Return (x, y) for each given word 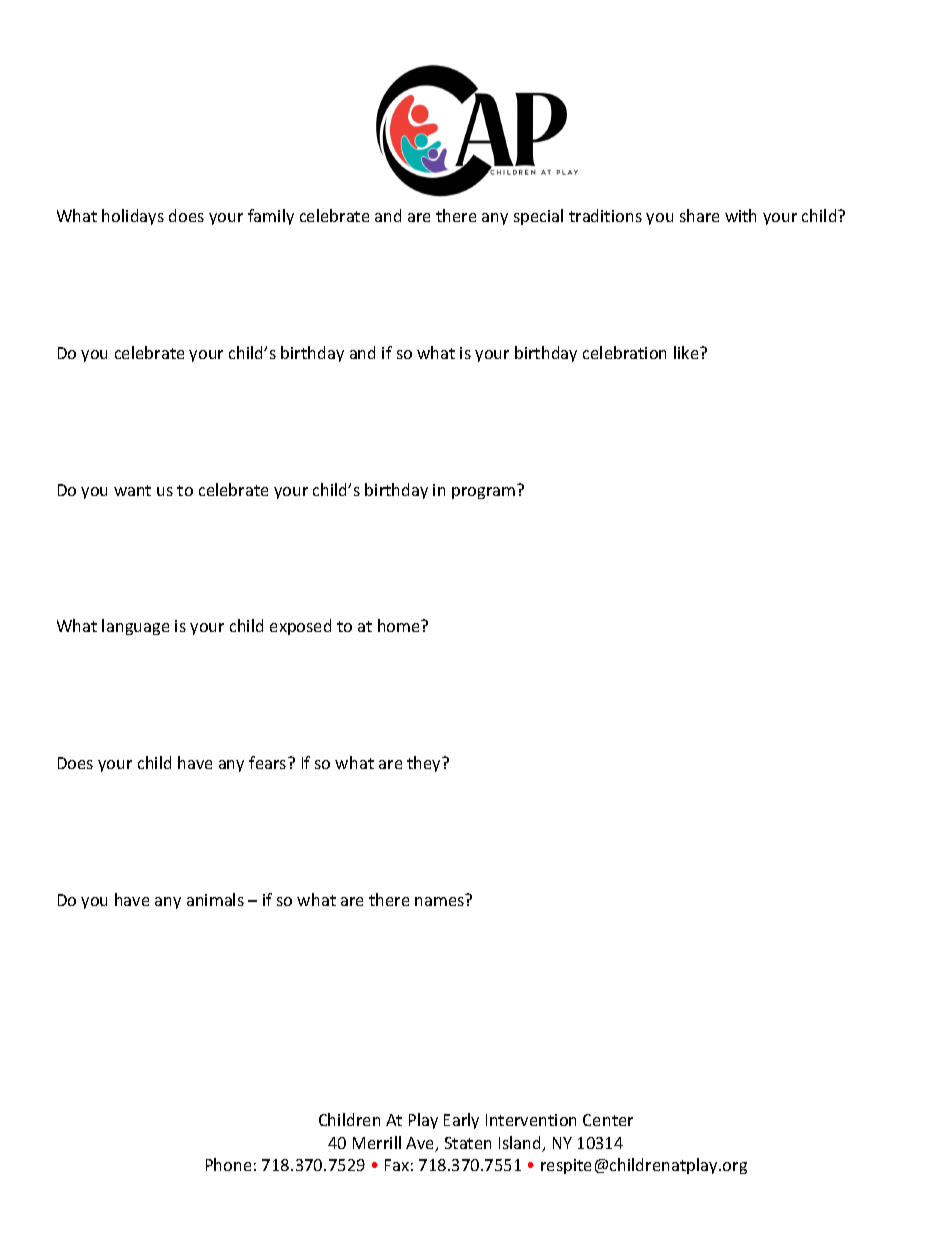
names (439, 901)
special (538, 217)
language (135, 627)
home (400, 625)
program (483, 493)
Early (461, 1121)
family (271, 217)
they (425, 764)
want (132, 490)
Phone (228, 1164)
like (687, 352)
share (699, 215)
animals (215, 899)
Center (608, 1120)
